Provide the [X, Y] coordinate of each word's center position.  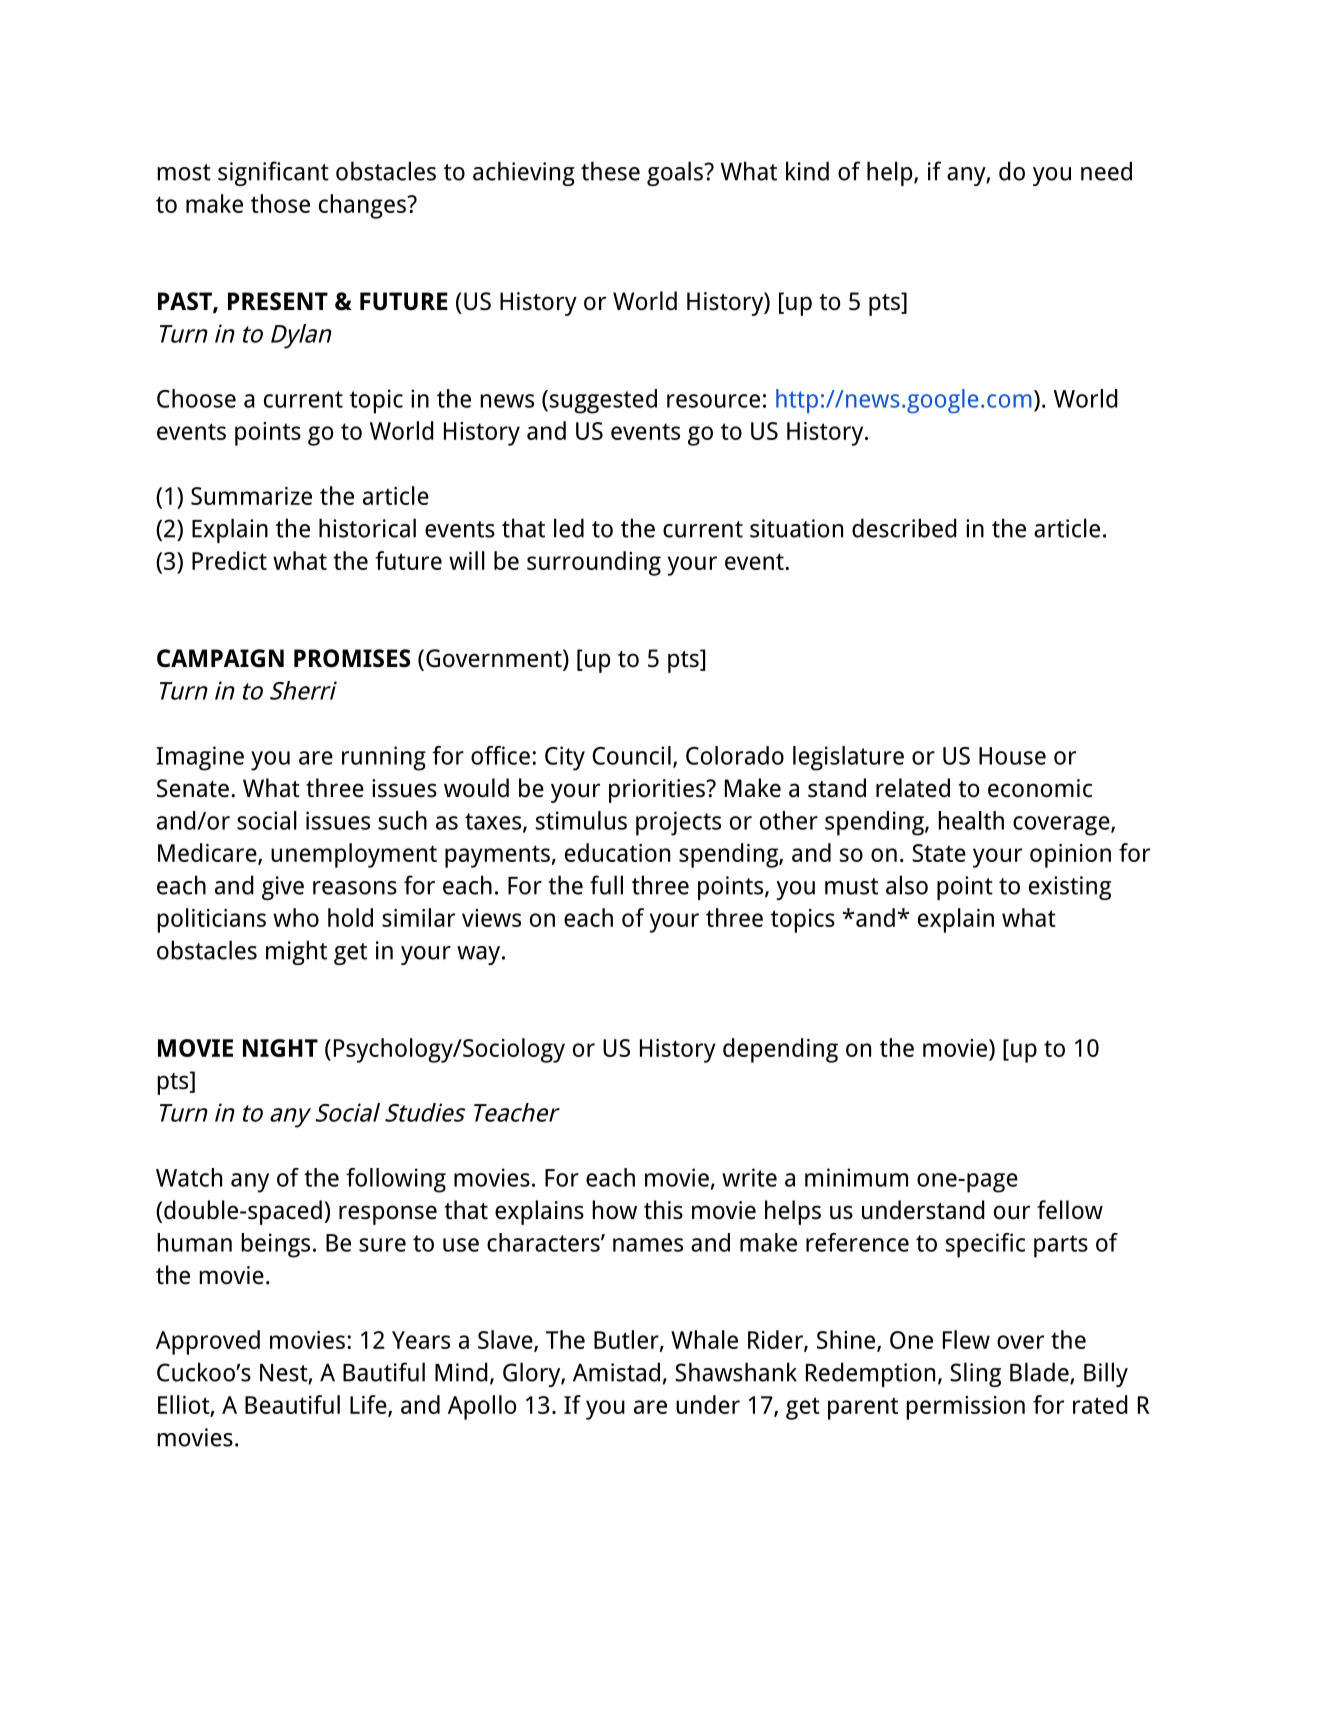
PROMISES [352, 658]
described [904, 528]
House [1012, 756]
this [663, 1210]
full [606, 885]
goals [676, 173]
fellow [1070, 1210]
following [396, 1180]
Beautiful [292, 1404]
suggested [602, 401]
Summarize [251, 496]
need [1106, 171]
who [296, 917]
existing [1070, 888]
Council [631, 755]
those [280, 203]
